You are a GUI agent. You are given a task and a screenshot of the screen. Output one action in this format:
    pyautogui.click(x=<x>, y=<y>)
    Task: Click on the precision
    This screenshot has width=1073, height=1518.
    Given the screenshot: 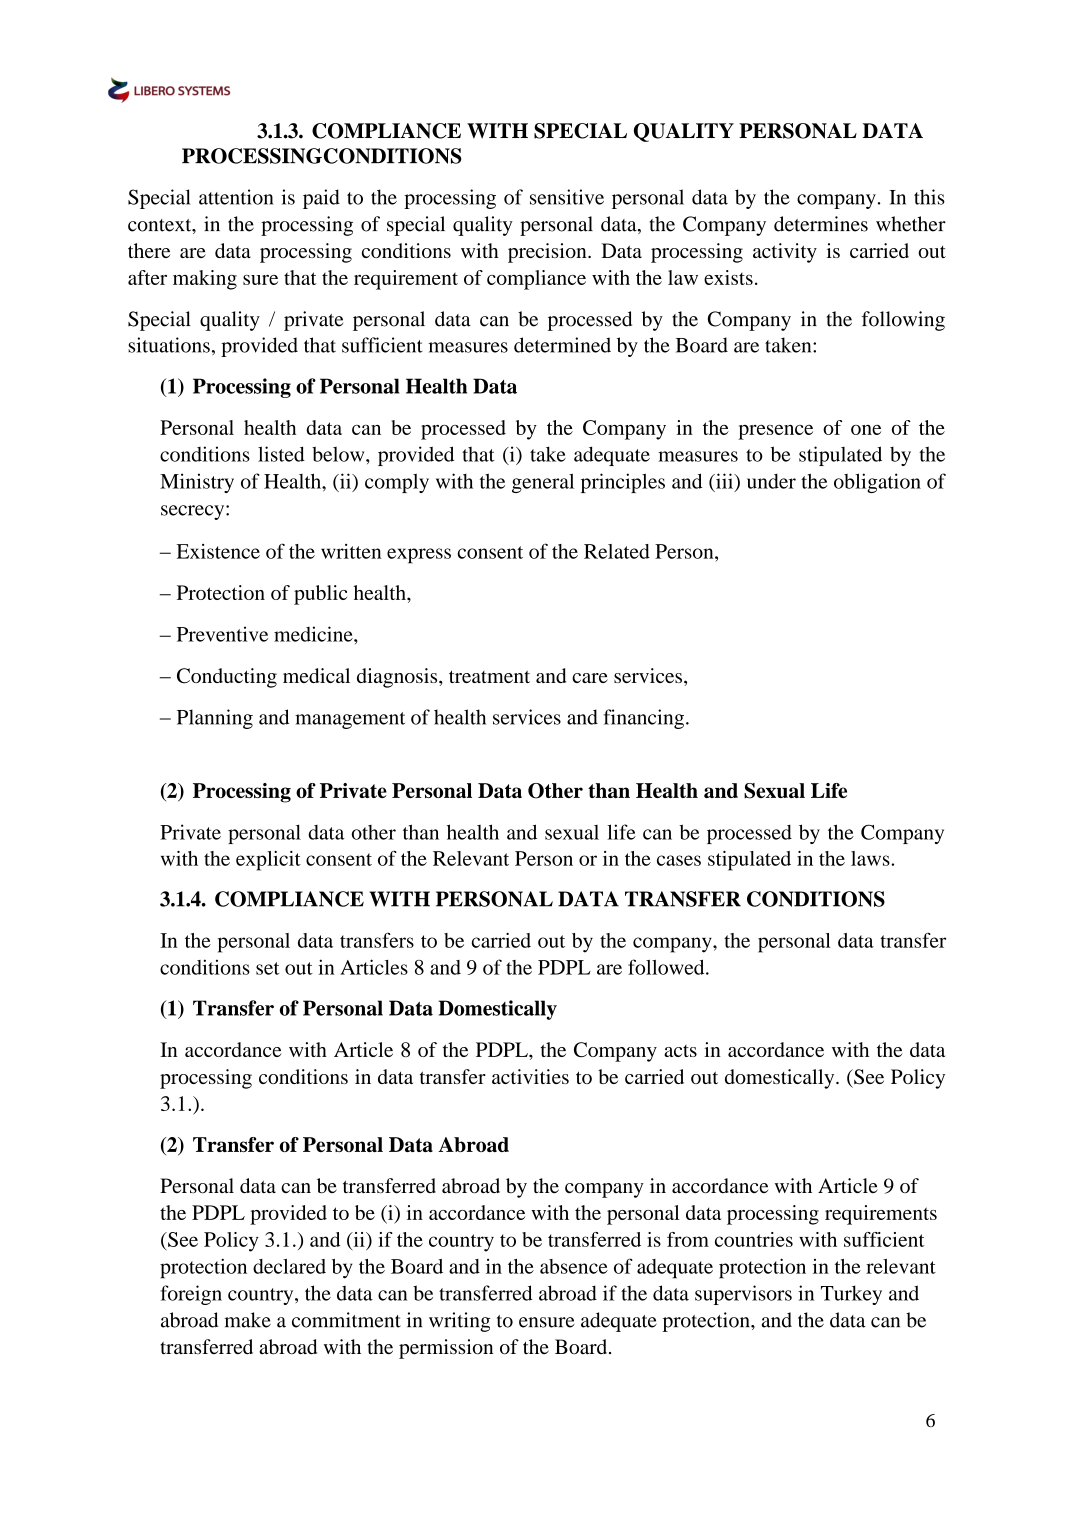 What is the action you would take?
    pyautogui.click(x=548, y=253)
